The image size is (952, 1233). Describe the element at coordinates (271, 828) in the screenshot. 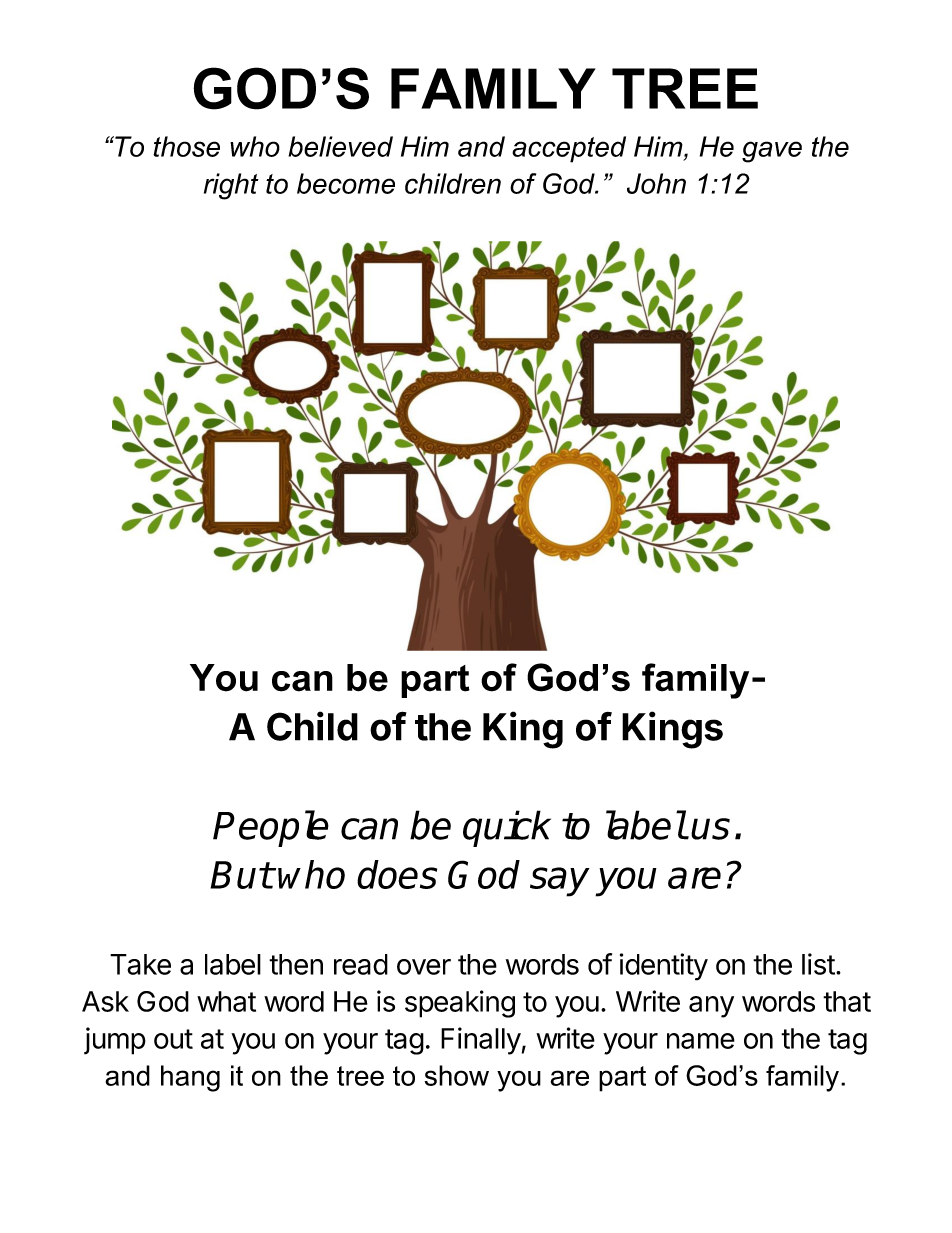

I see `People` at that location.
